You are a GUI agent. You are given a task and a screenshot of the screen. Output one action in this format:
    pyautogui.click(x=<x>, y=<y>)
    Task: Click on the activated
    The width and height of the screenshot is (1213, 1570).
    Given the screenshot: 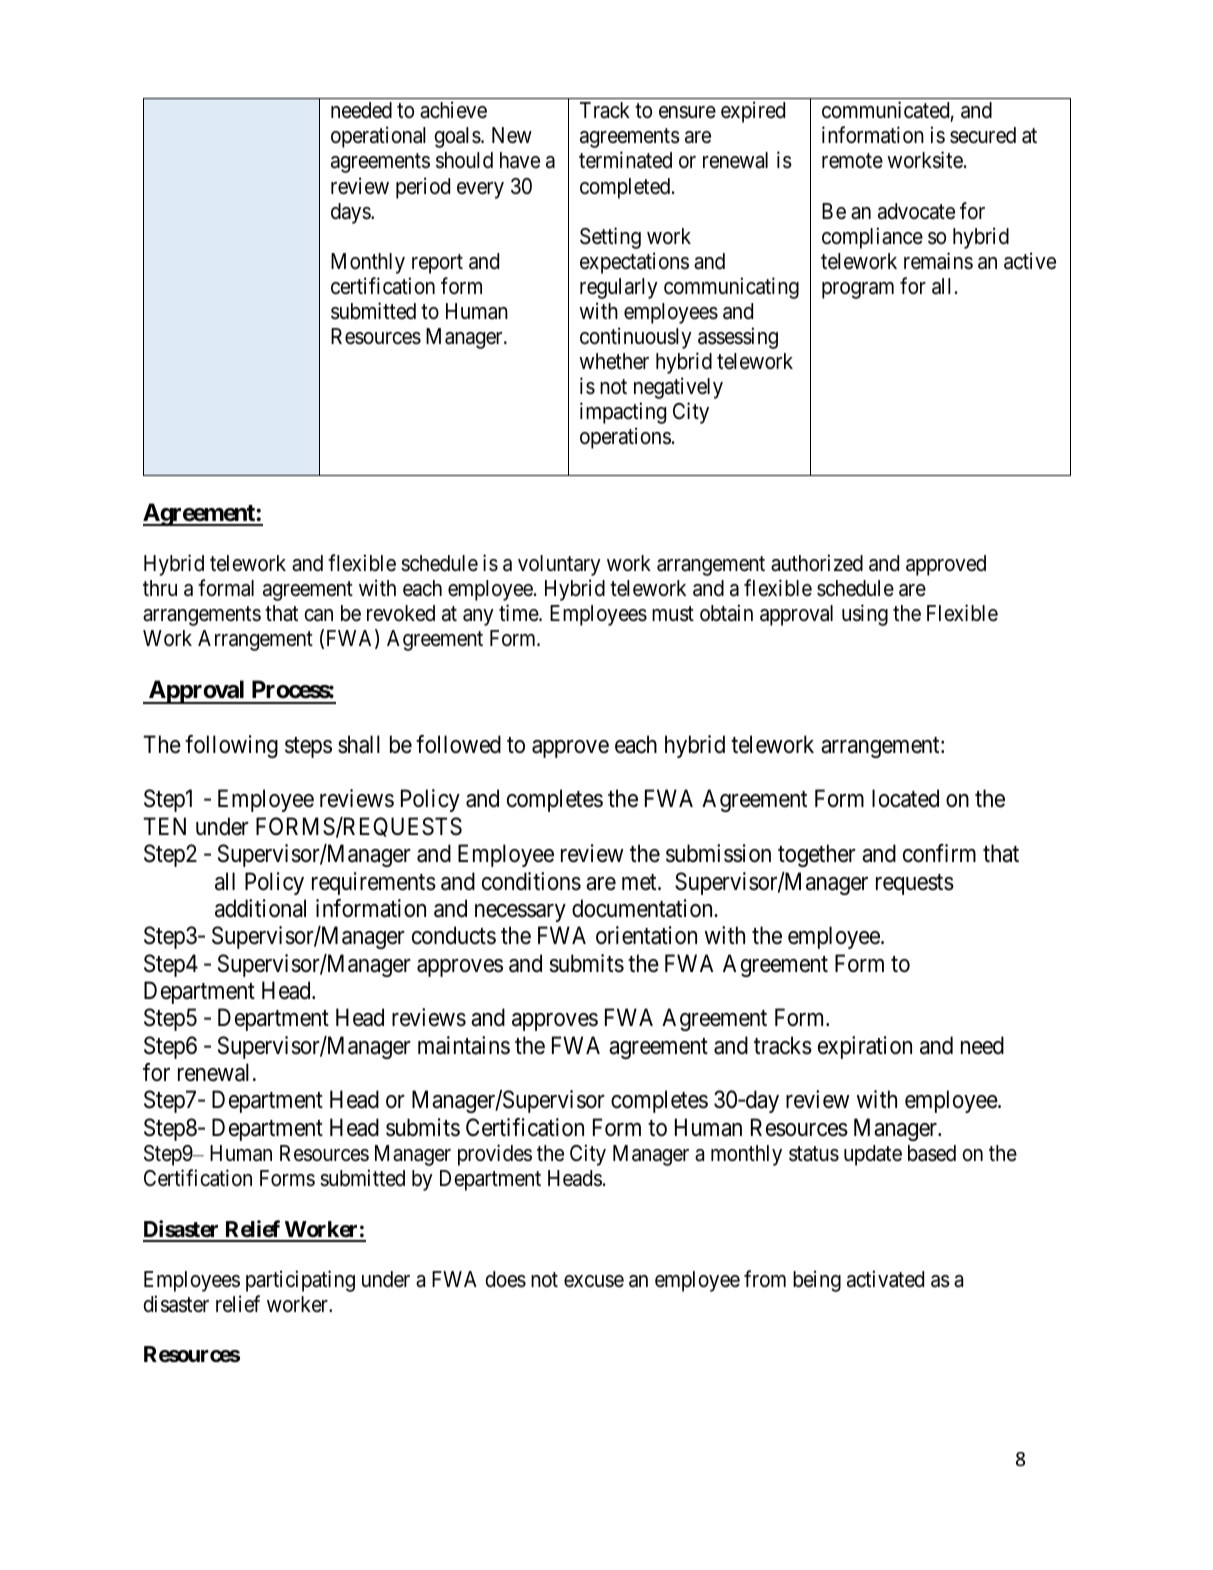 What is the action you would take?
    pyautogui.click(x=885, y=1279)
